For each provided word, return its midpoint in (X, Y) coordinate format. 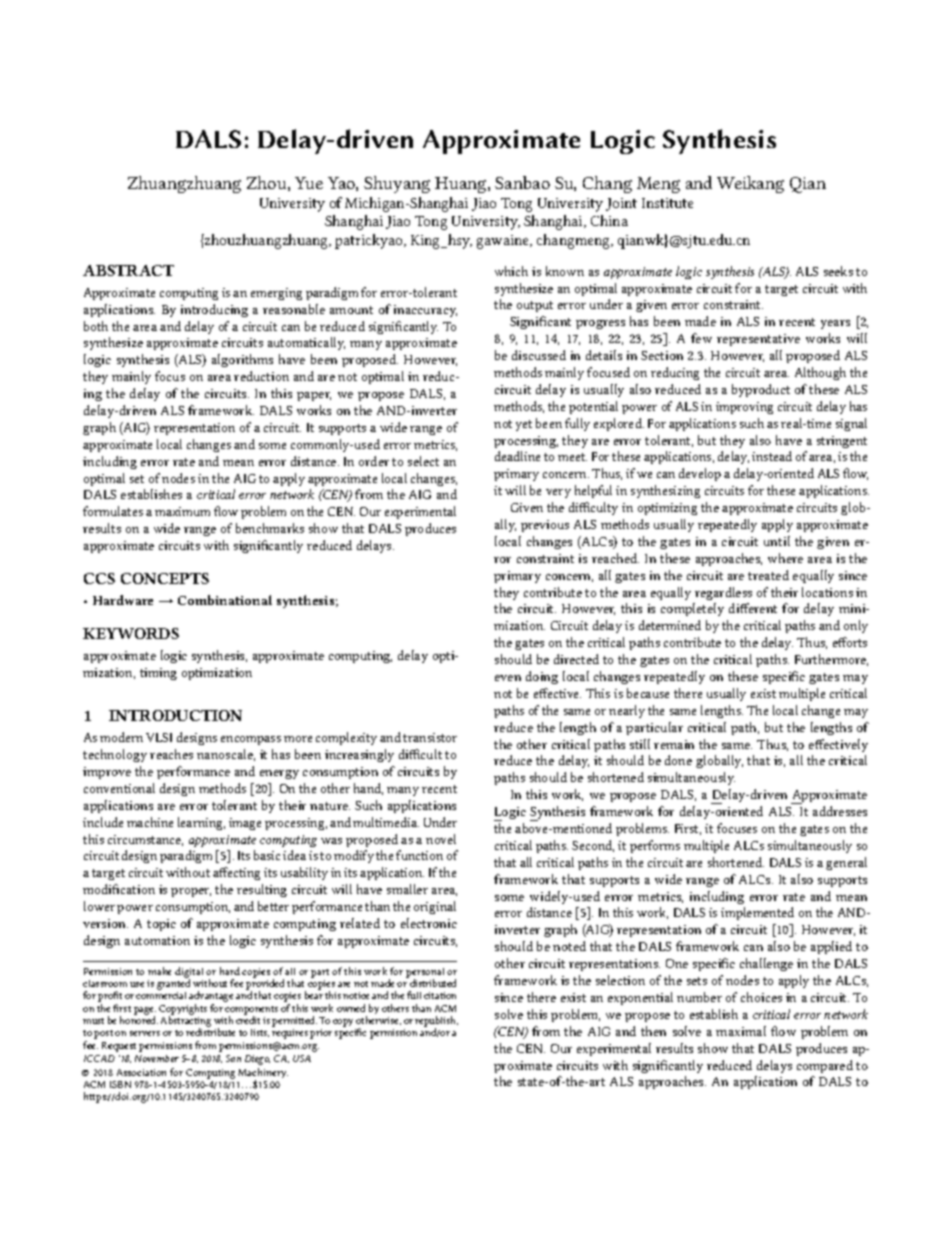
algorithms (242, 360)
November (157, 1058)
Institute (667, 203)
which (511, 271)
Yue (309, 183)
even (508, 678)
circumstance (145, 840)
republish (436, 1022)
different (753, 608)
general (846, 863)
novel (441, 839)
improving (744, 408)
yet (524, 425)
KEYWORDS (131, 633)
